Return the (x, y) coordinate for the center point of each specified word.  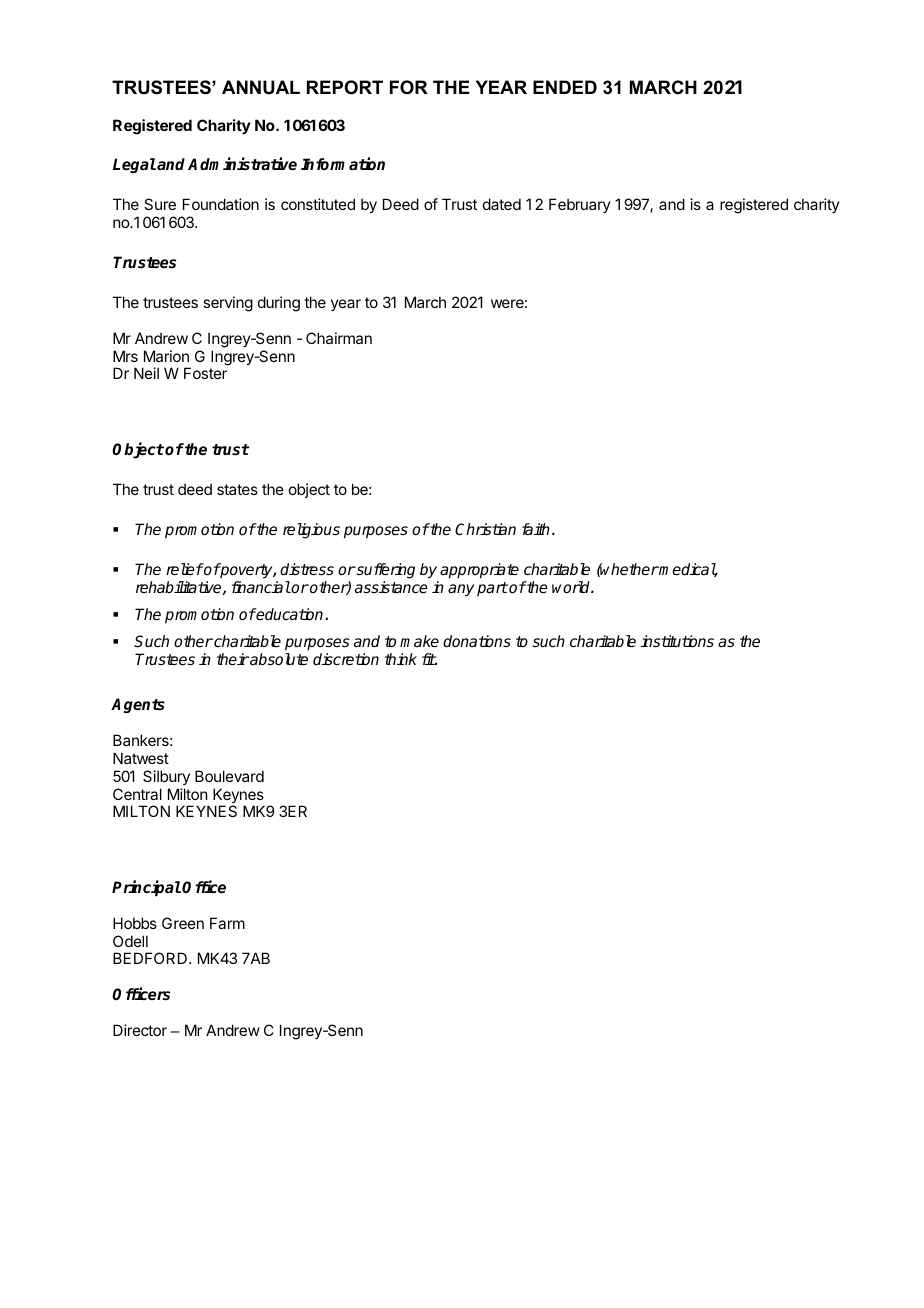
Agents (138, 705)
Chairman (339, 338)
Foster (205, 373)
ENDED (565, 87)
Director (140, 1030)
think (401, 659)
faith (536, 529)
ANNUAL (261, 87)
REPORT (345, 87)
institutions (677, 641)
